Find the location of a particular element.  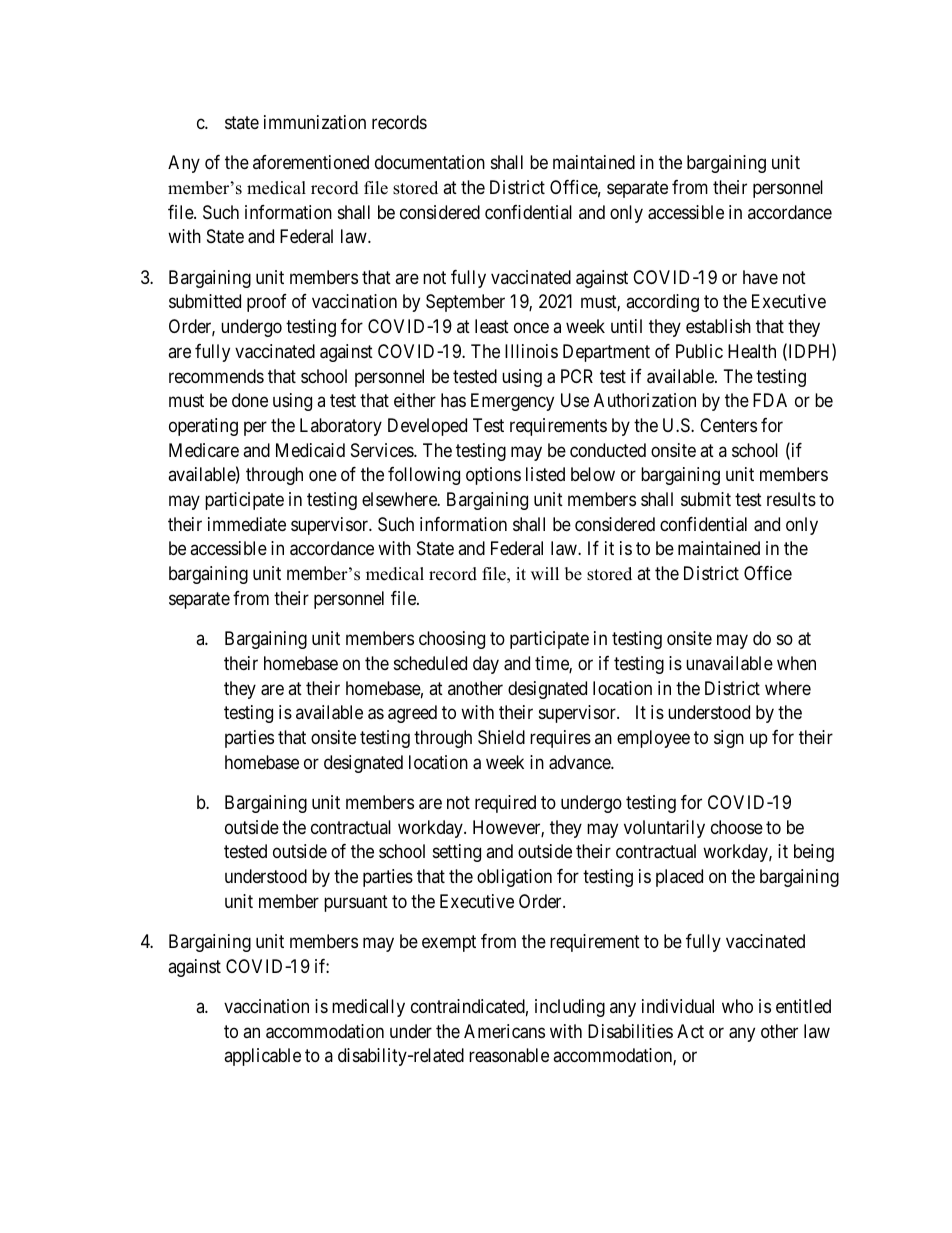

aforementioned is located at coordinates (311, 162).
